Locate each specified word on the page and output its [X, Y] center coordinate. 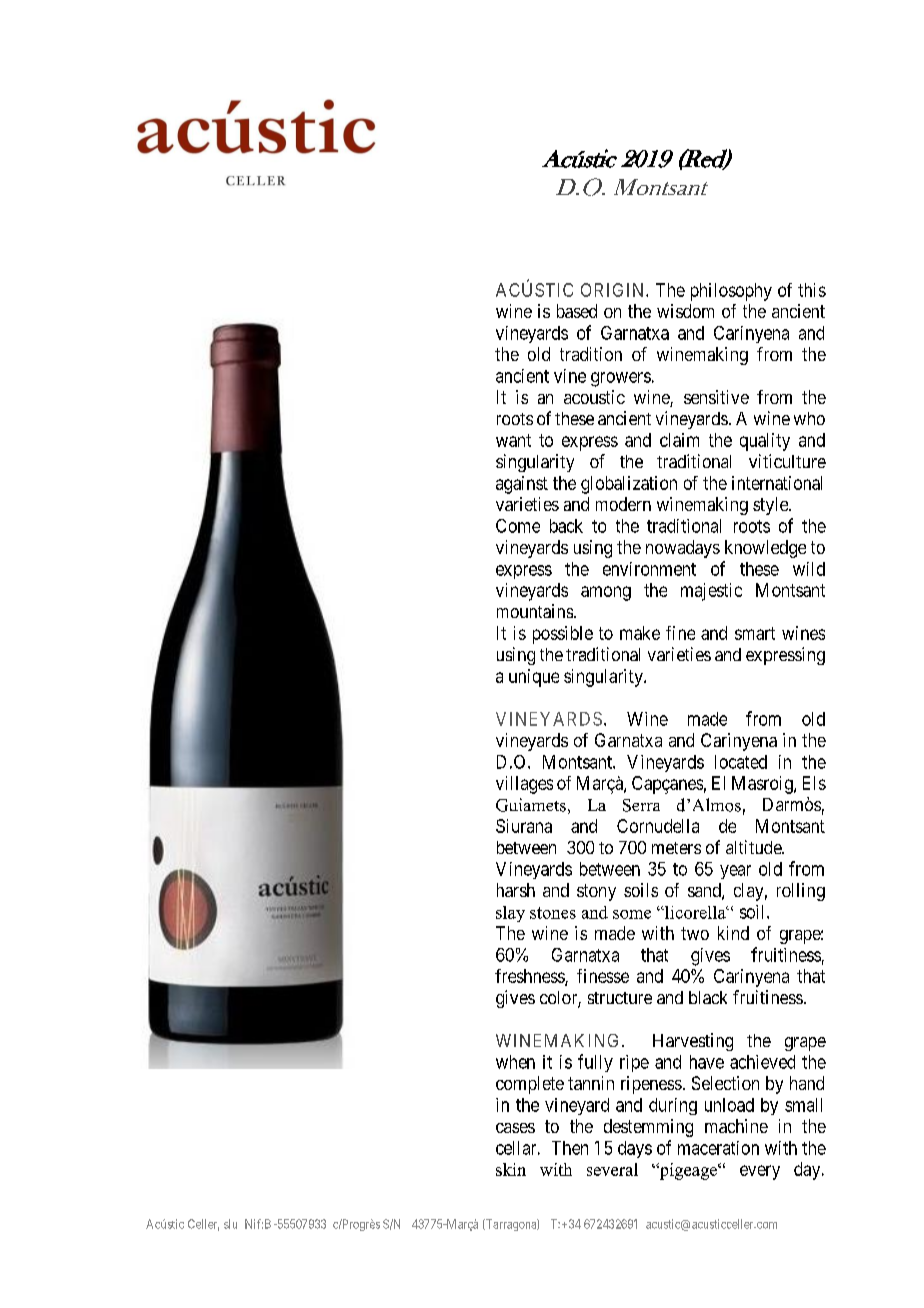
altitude [754, 847]
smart [755, 633]
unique [534, 678]
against [522, 485]
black [708, 997]
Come [518, 526]
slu [230, 1224]
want [513, 440]
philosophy [731, 292]
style [771, 506]
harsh [516, 890]
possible [563, 635]
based [577, 311]
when [515, 1062]
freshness [530, 977]
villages [524, 785]
